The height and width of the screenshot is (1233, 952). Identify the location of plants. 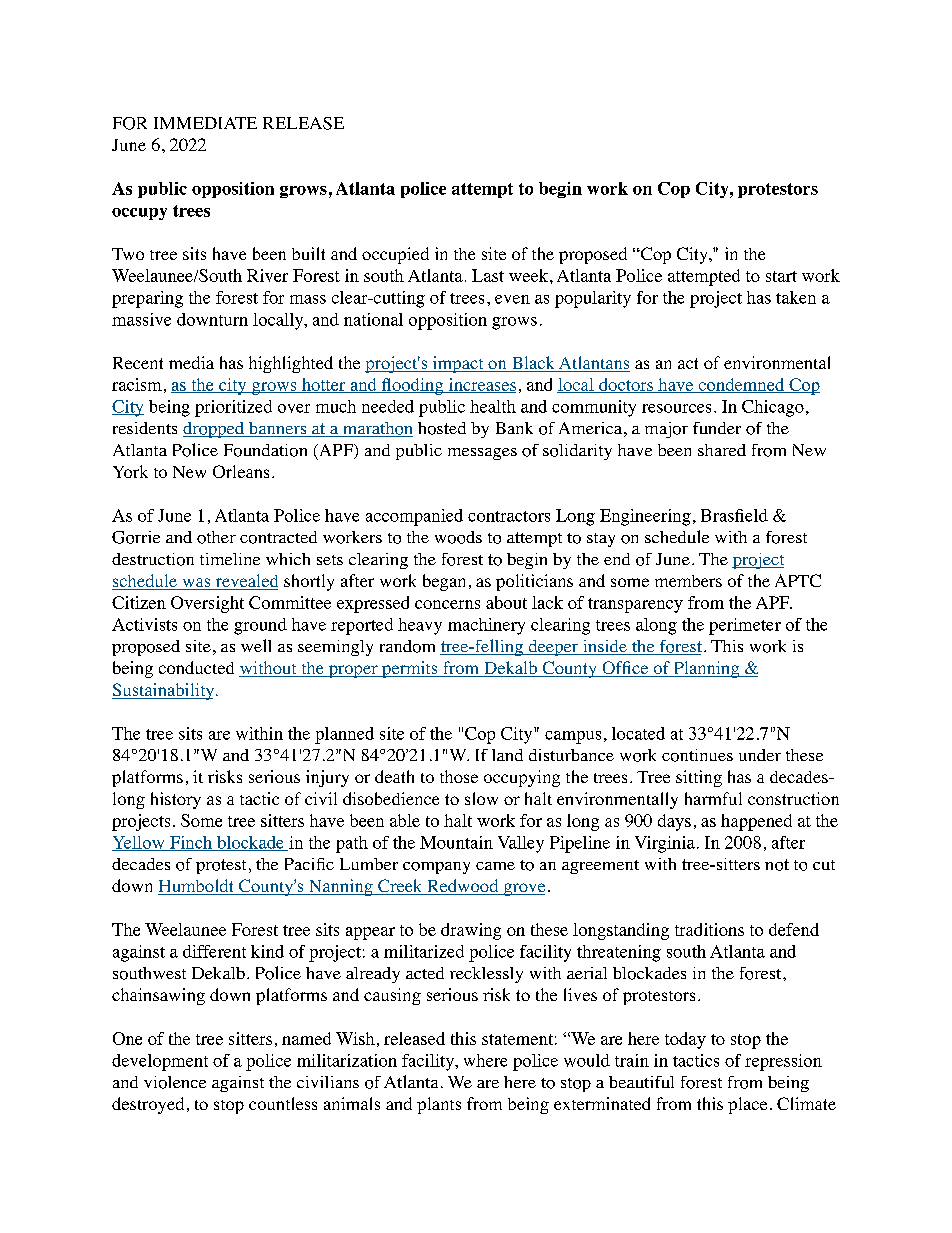
(439, 1105).
